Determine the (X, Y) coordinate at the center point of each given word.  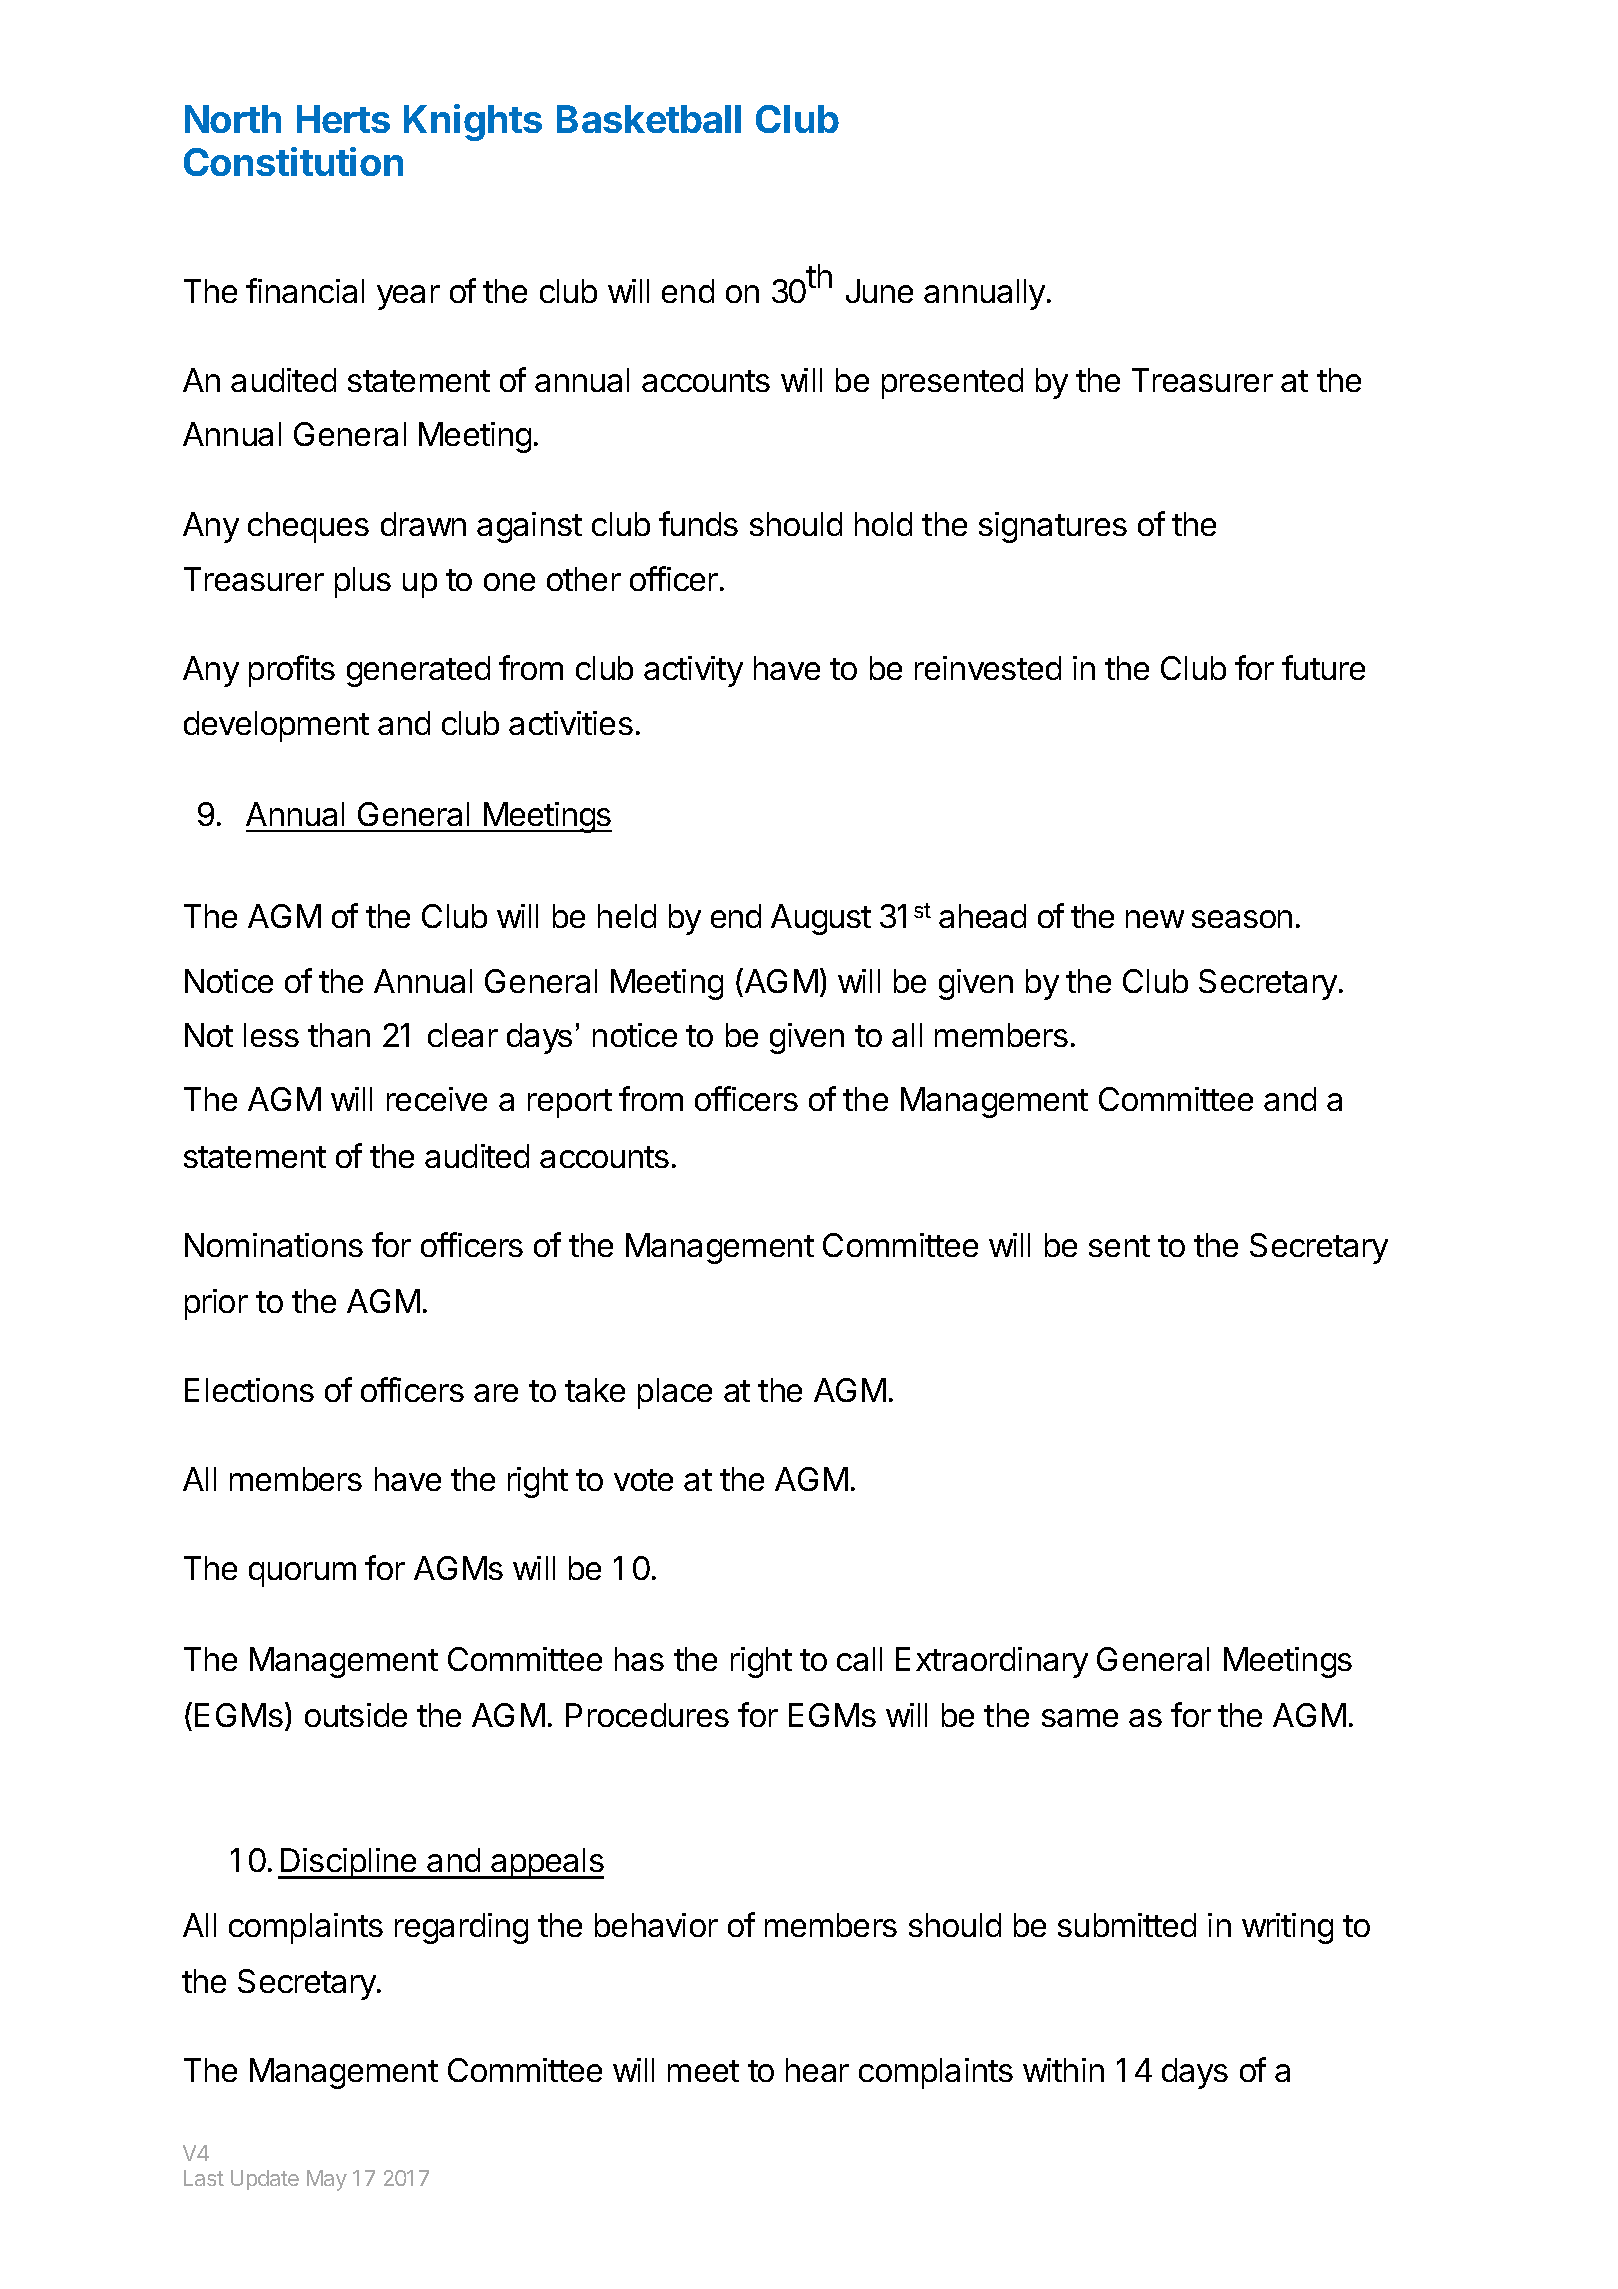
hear (817, 2070)
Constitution (293, 161)
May (327, 2180)
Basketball (649, 119)
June (879, 291)
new (1155, 919)
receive (437, 1099)
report (570, 1103)
